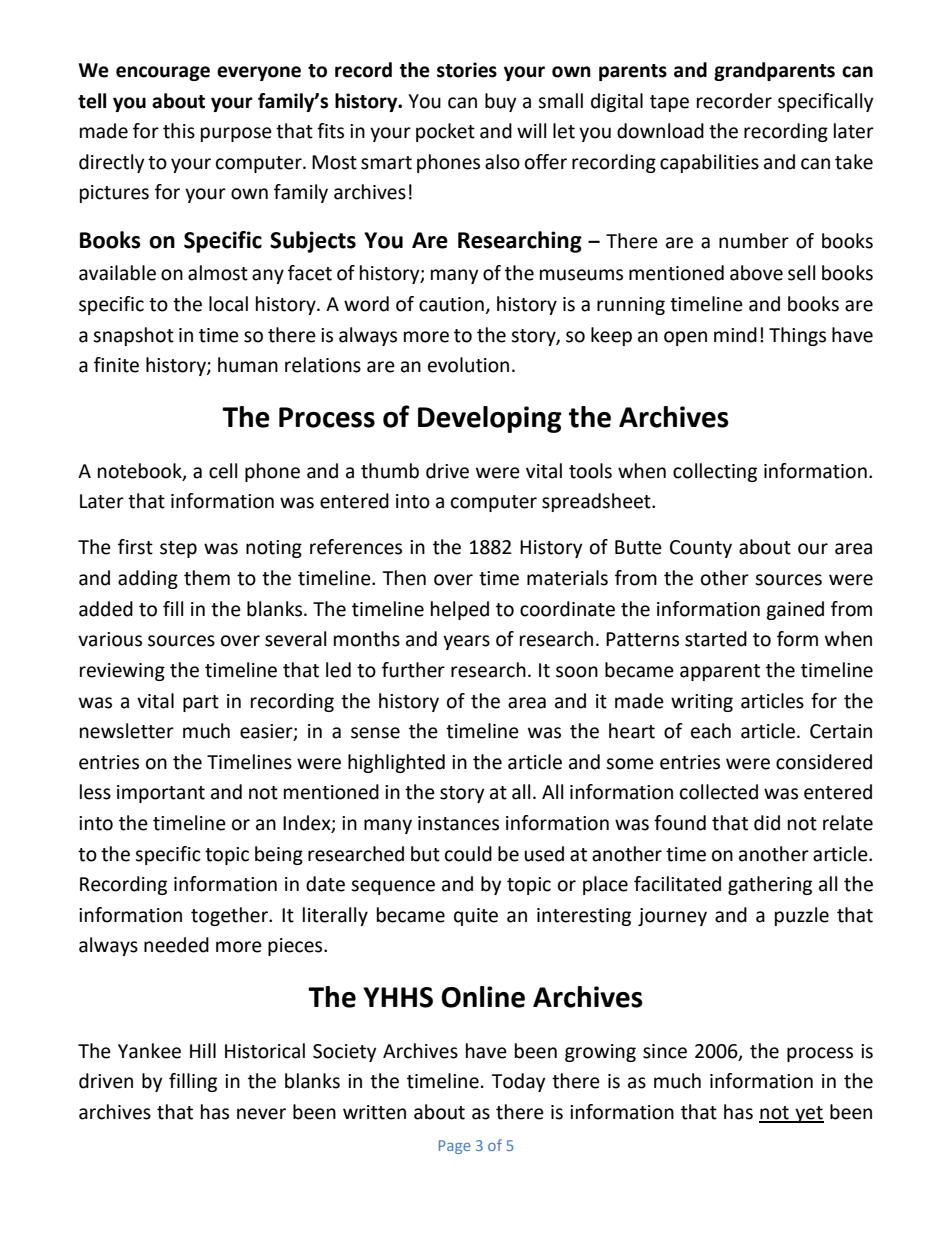  Describe the element at coordinates (261, 1114) in the screenshot. I see `never` at that location.
